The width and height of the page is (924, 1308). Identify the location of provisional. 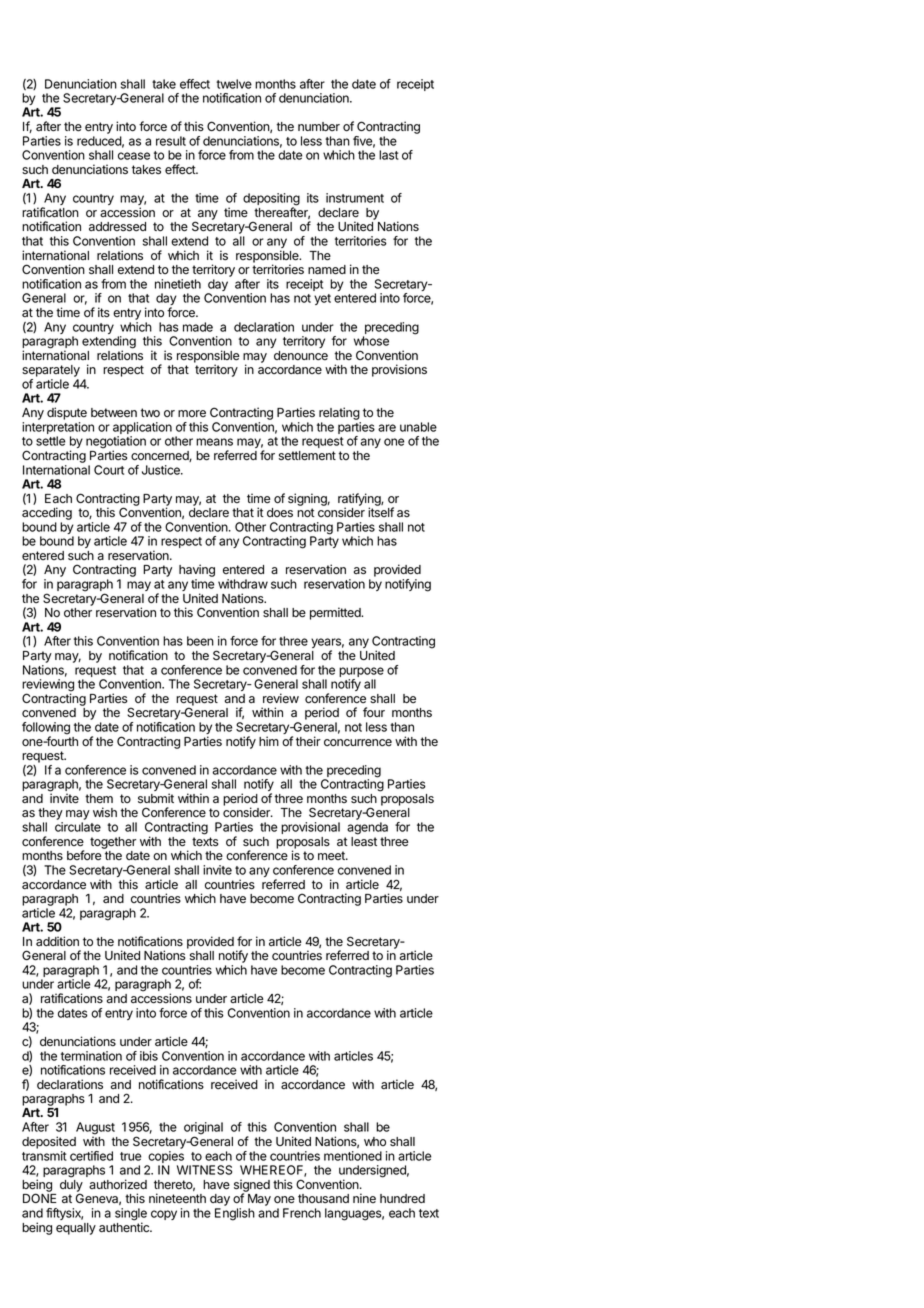
(310, 828).
